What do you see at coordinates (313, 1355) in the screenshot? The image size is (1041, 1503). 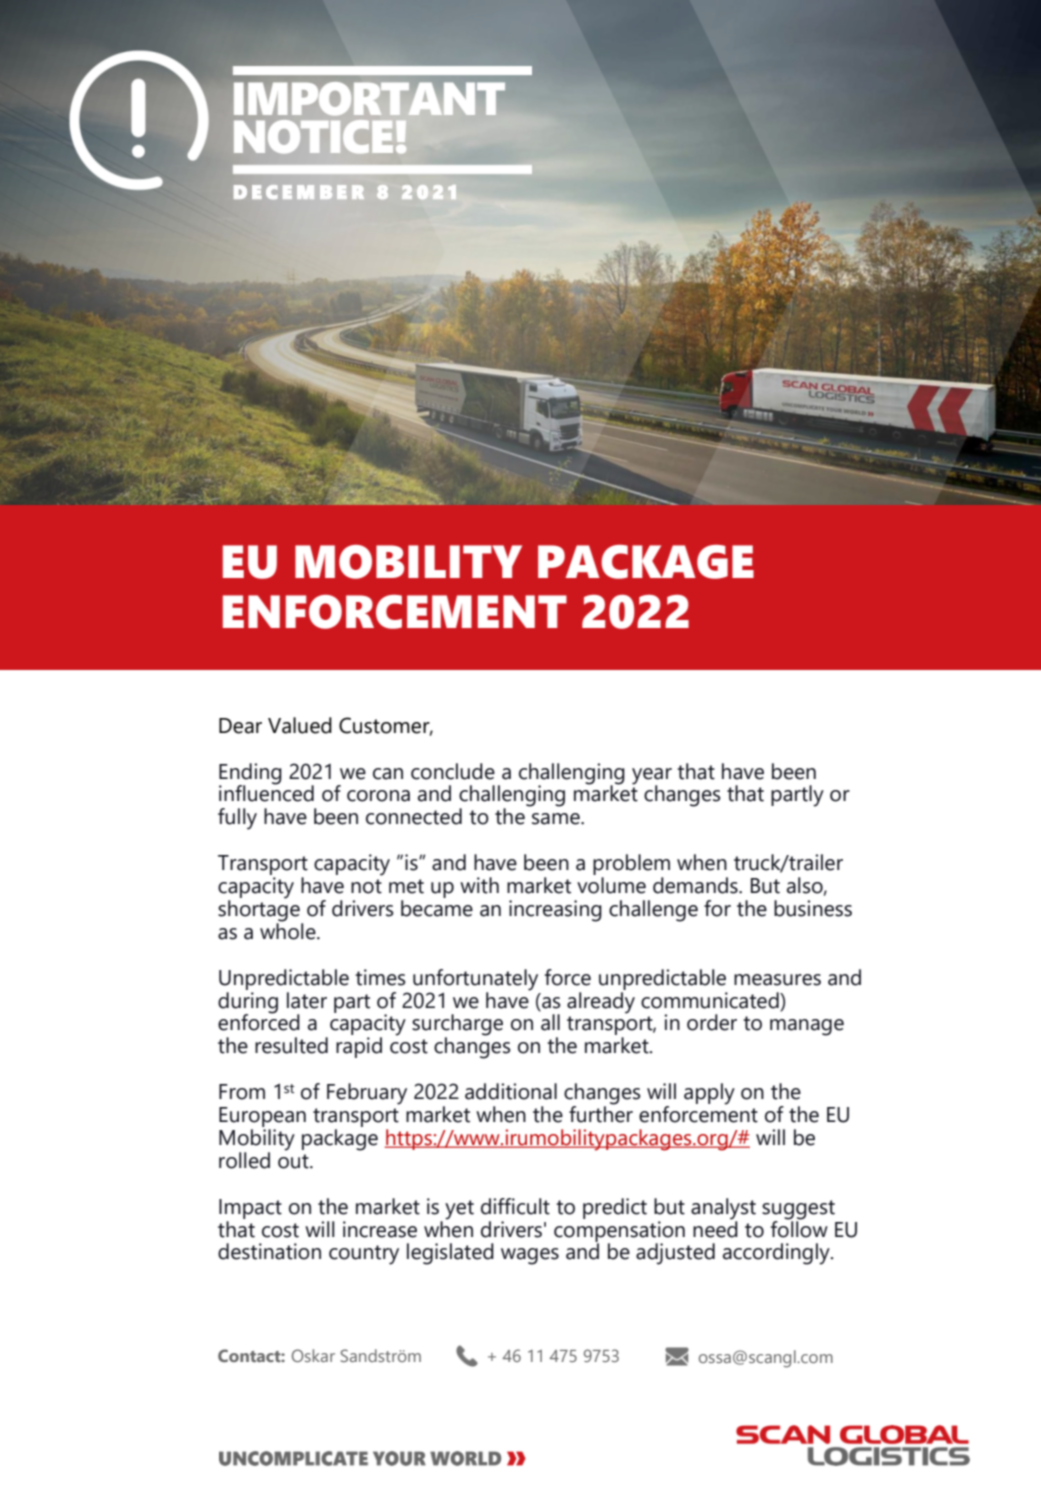 I see `Oskar` at bounding box center [313, 1355].
